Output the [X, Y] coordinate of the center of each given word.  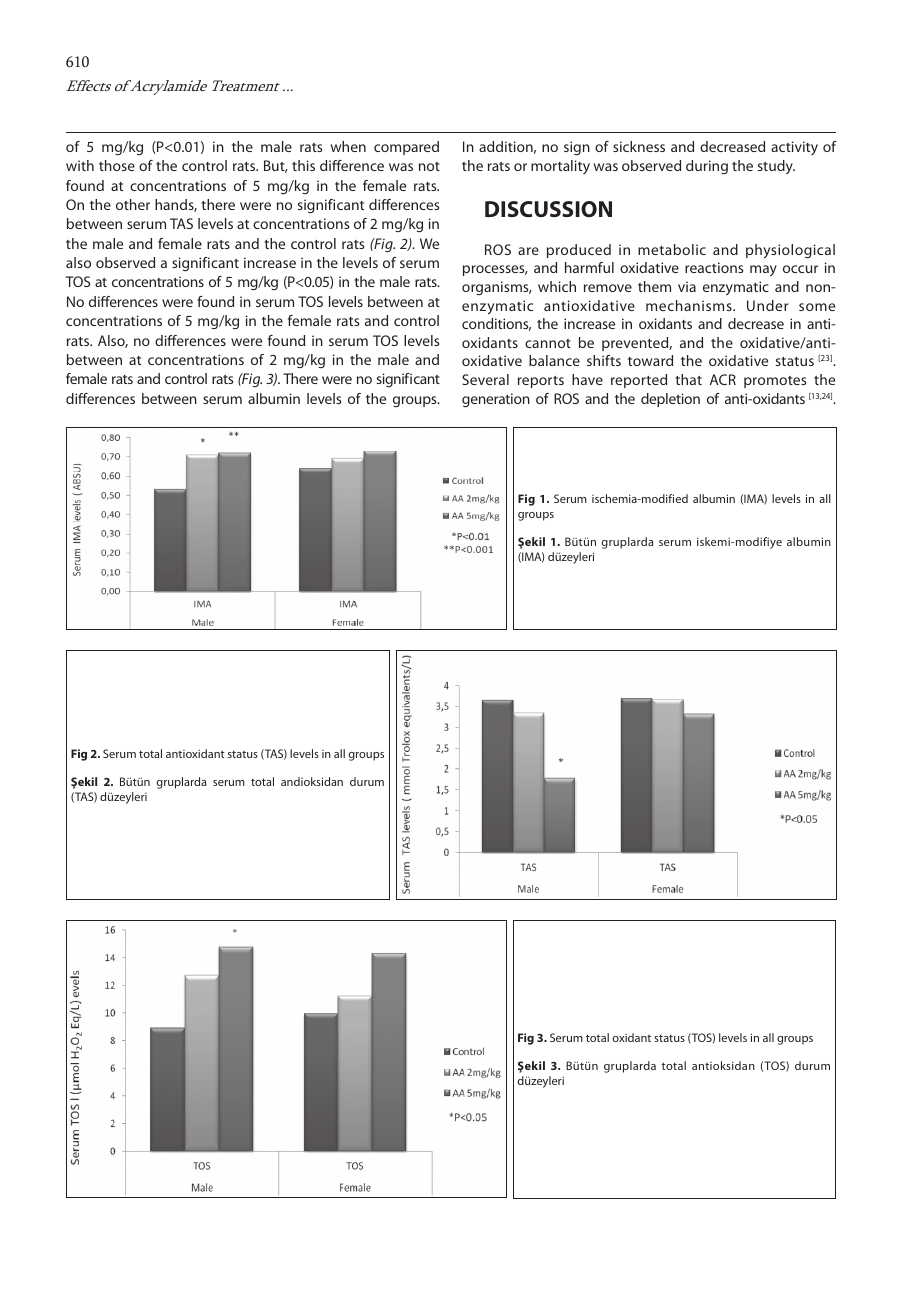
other [133, 204]
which [557, 286]
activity [794, 148]
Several [485, 379]
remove [608, 288]
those [117, 165]
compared [406, 148]
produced [579, 251]
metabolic [672, 249]
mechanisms [690, 305]
